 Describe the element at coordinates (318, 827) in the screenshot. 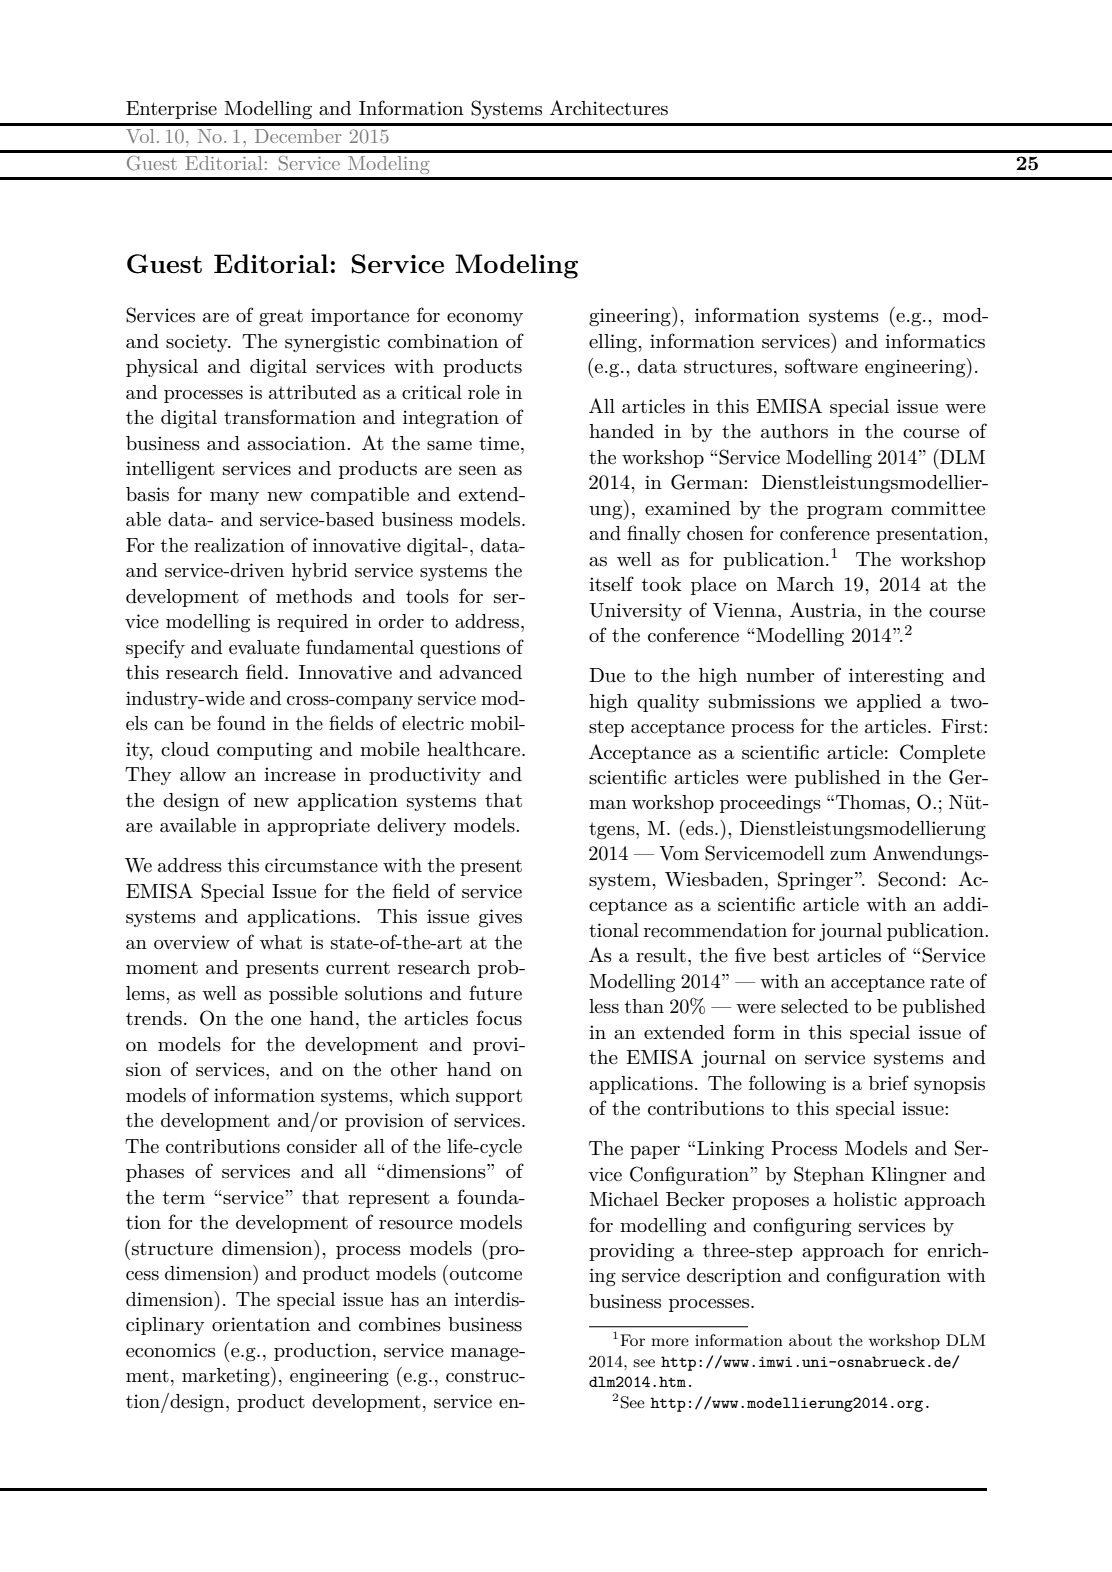

I see `appropriate` at that location.
